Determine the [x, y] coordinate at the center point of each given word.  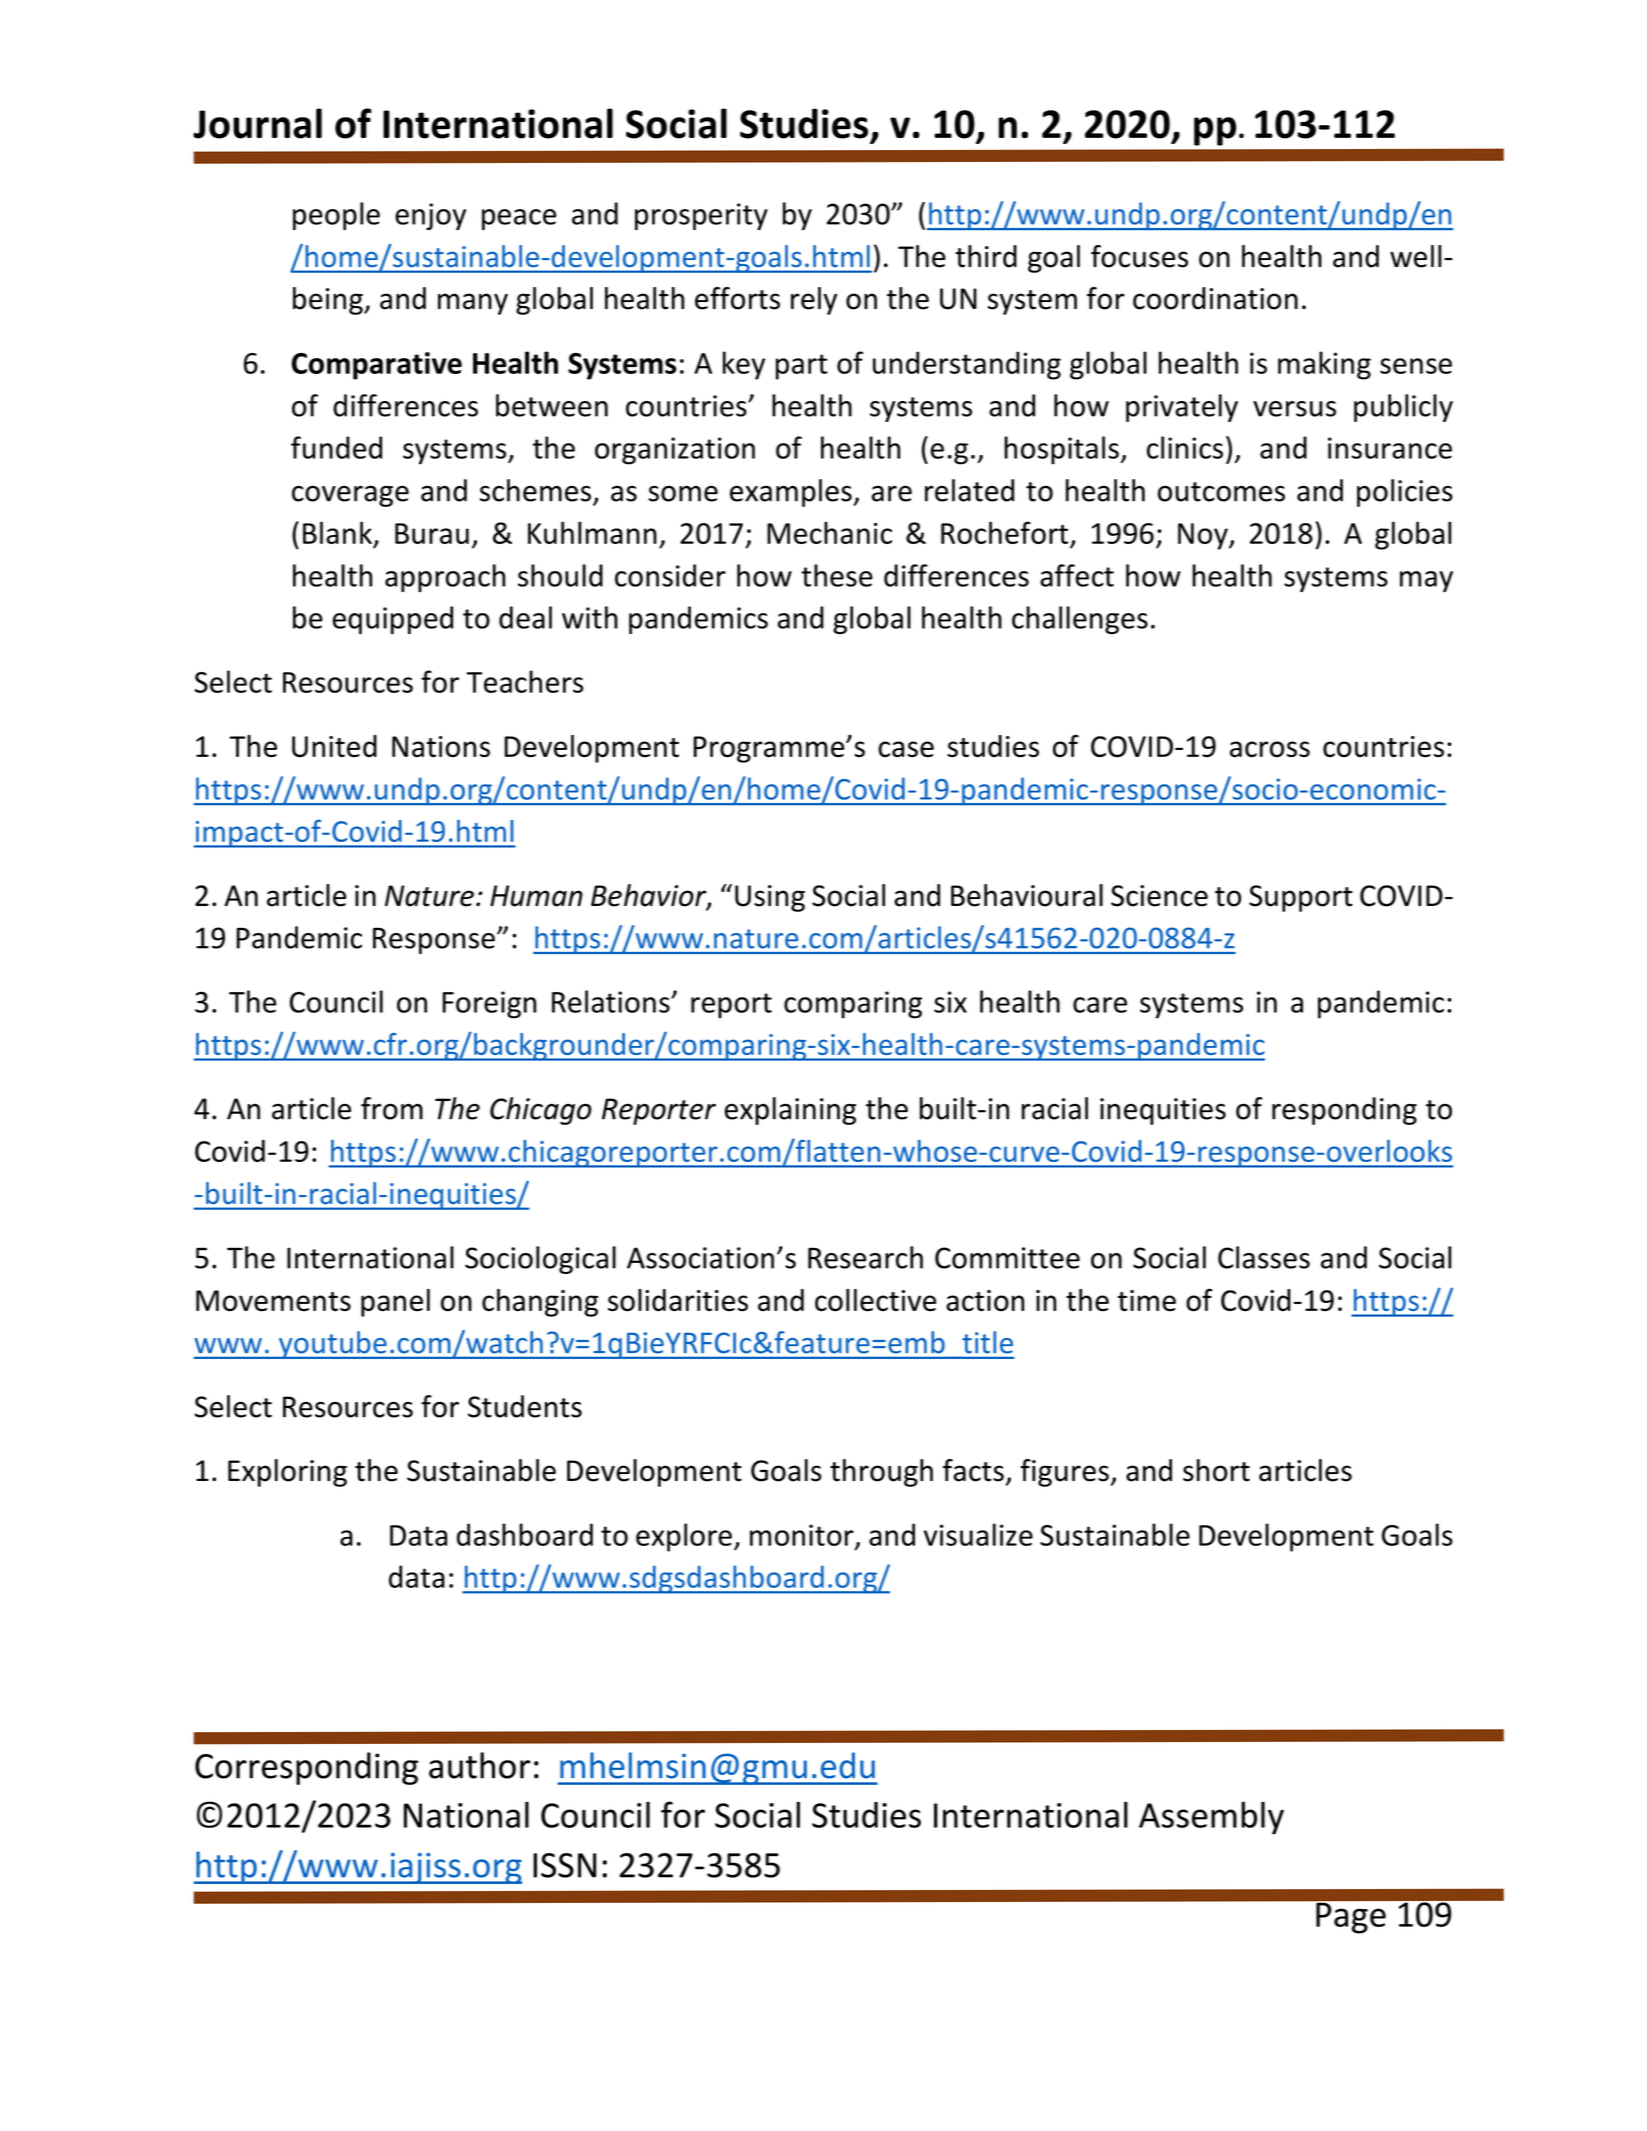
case [906, 749]
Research [865, 1257]
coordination [1215, 298]
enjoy [430, 216]
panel [395, 1303]
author [479, 1765]
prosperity [701, 216]
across [1270, 749]
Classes [1264, 1257]
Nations [441, 747]
